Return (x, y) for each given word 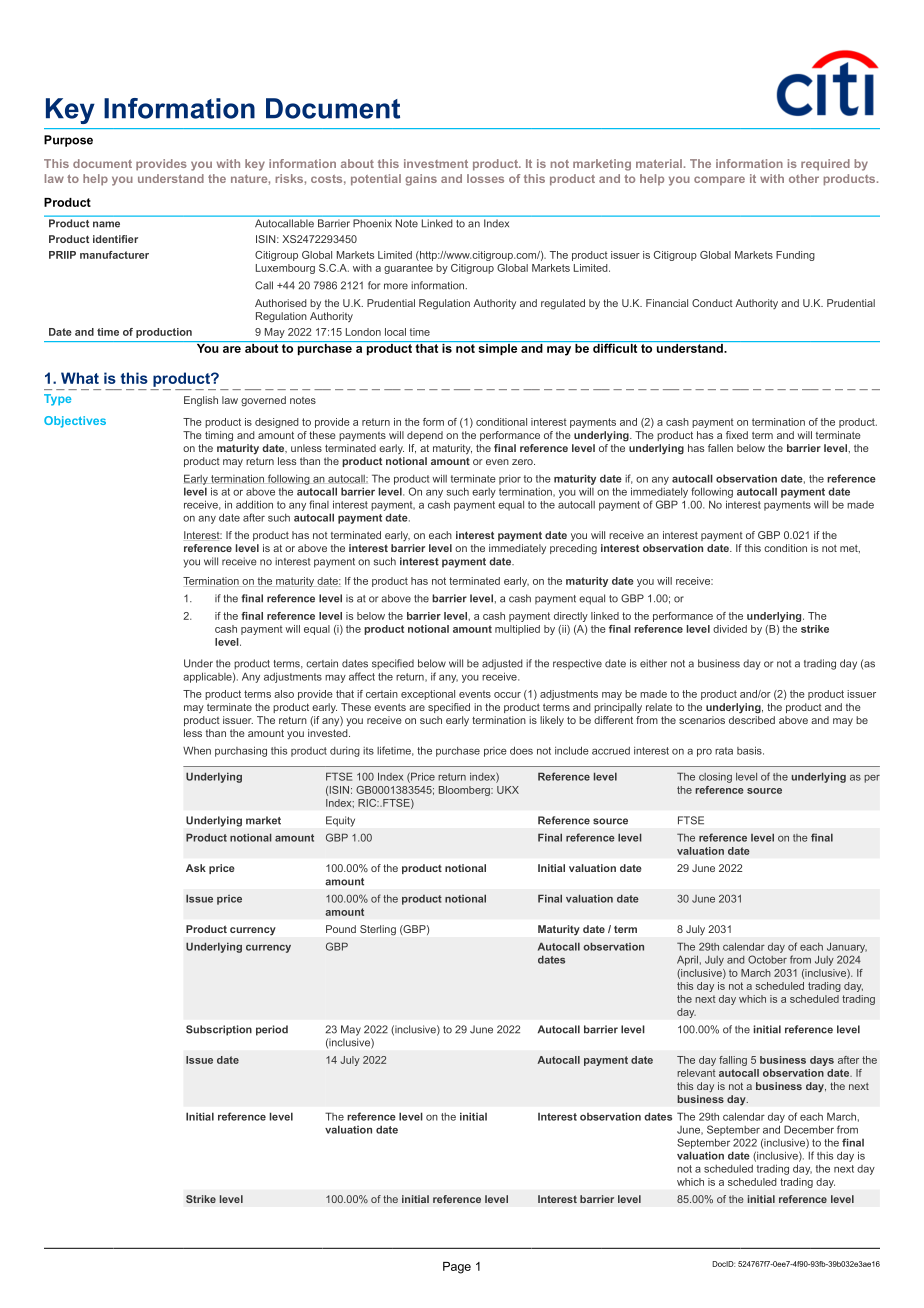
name (106, 224)
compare (719, 180)
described (752, 720)
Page (457, 1268)
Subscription (219, 1030)
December (809, 1129)
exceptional (428, 695)
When (197, 750)
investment (436, 163)
